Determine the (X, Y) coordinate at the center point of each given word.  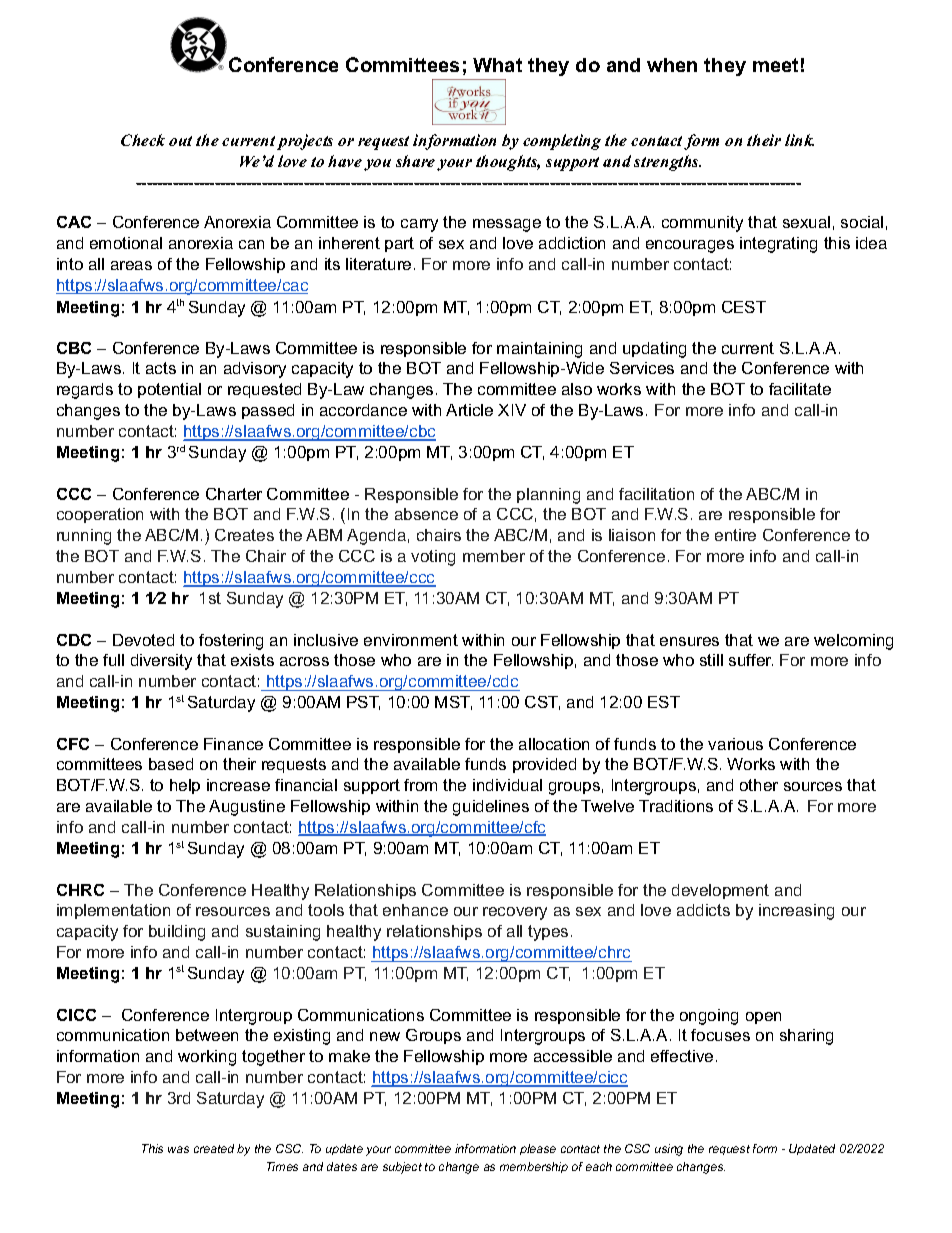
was (178, 1149)
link (799, 140)
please (538, 1149)
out (180, 141)
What (497, 65)
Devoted (143, 640)
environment (411, 640)
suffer (751, 660)
